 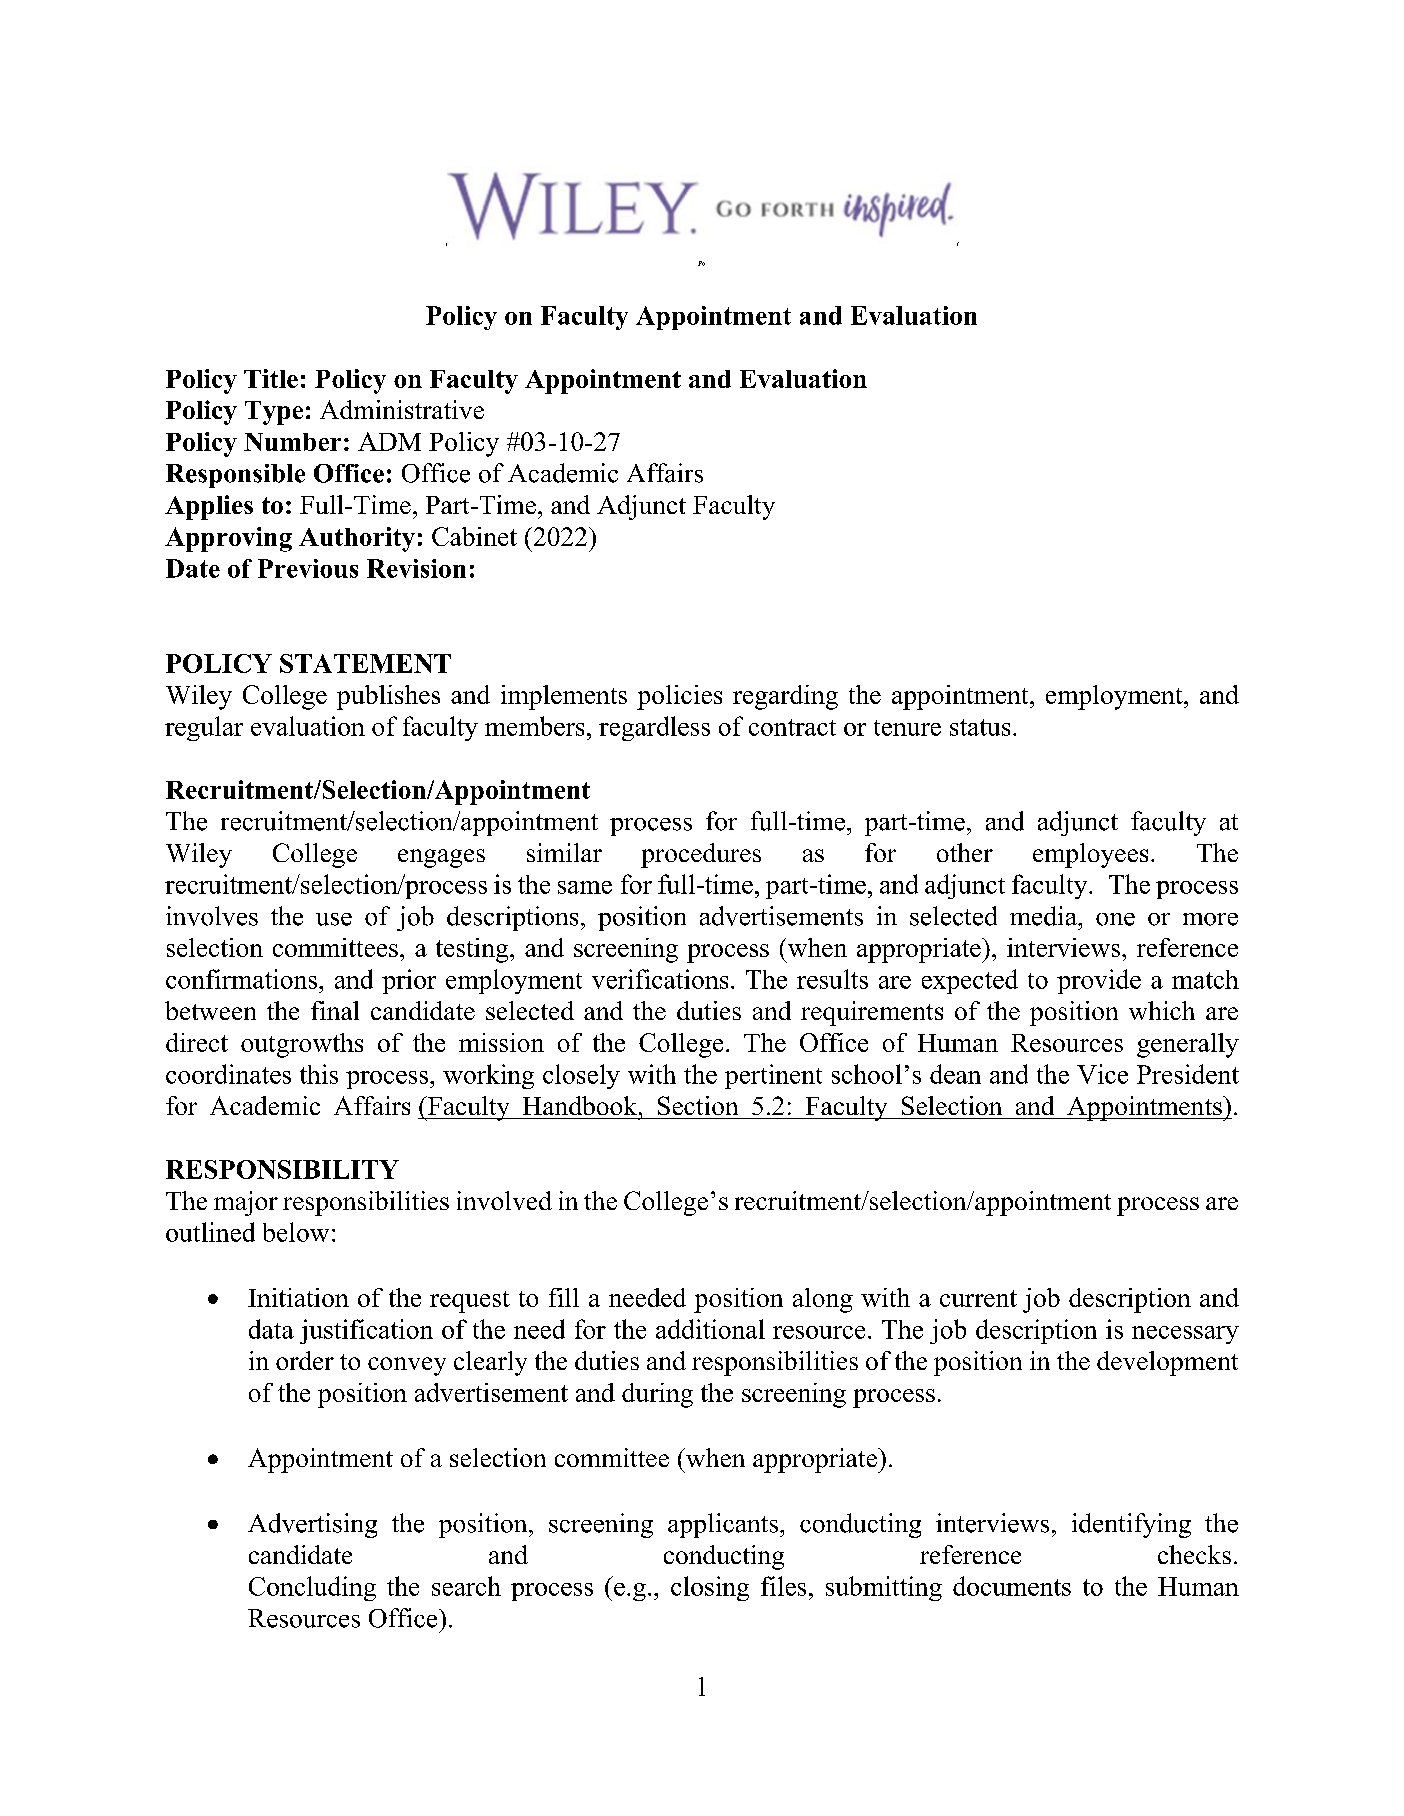 I want to click on Type, so click(x=274, y=413).
